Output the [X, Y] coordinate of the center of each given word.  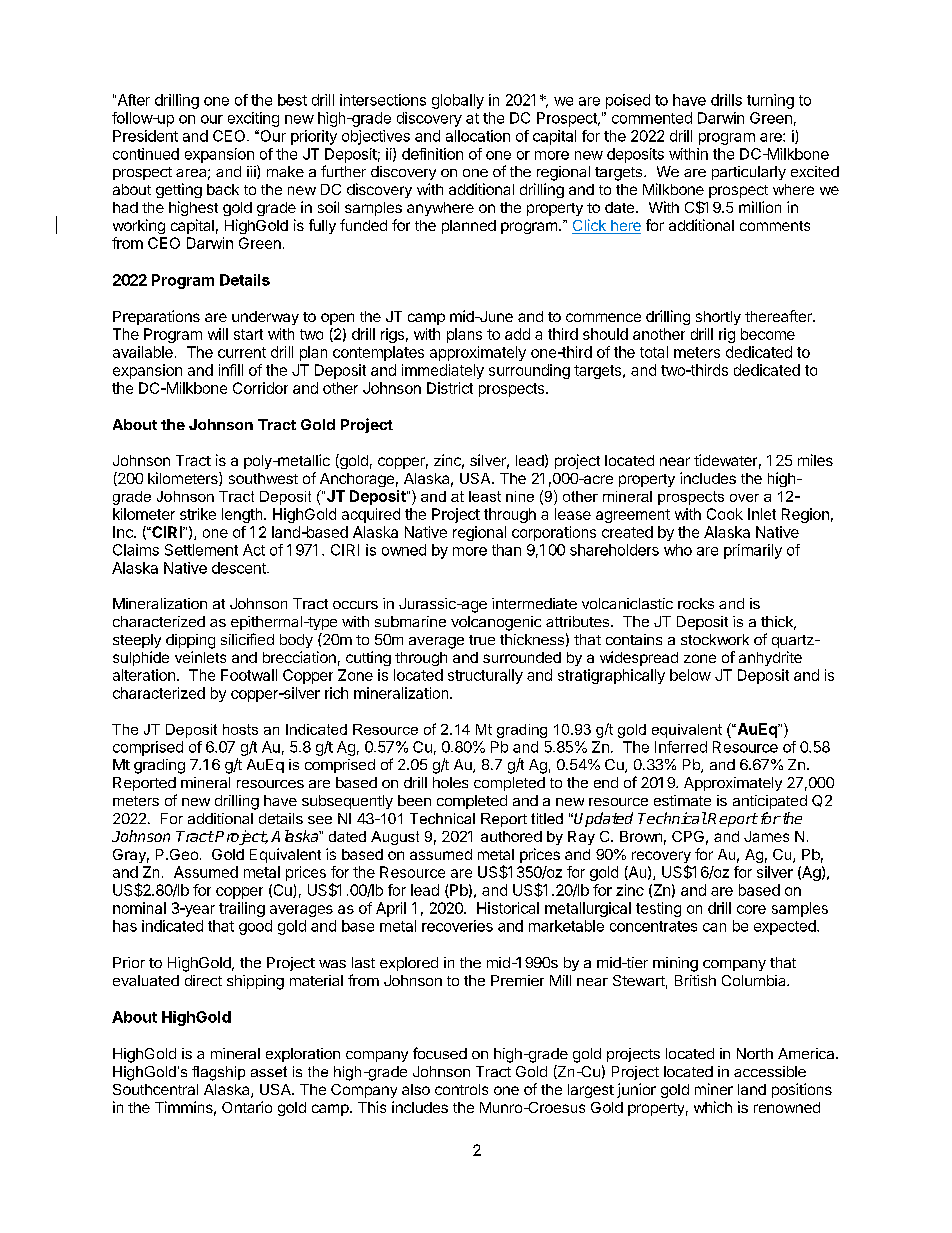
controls [461, 1089]
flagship [218, 1073]
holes [450, 782]
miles [815, 460]
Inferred [681, 747]
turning [770, 101]
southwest [263, 478]
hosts [240, 729]
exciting [253, 119]
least [485, 496]
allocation [478, 136]
